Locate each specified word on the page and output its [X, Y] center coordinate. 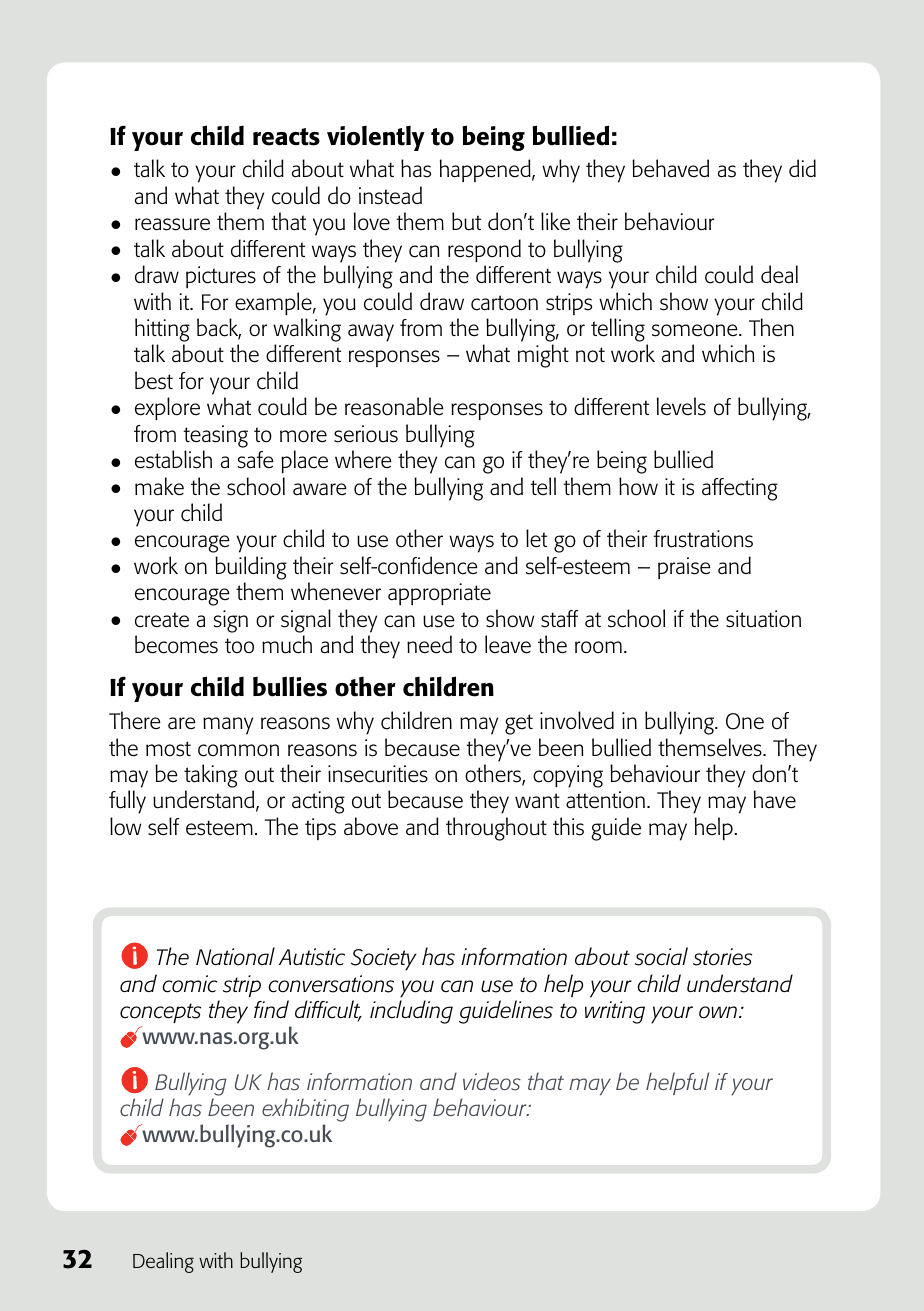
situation [763, 619]
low [125, 826]
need [429, 644]
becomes [176, 644]
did [802, 168]
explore [167, 408]
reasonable [394, 406]
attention [605, 800]
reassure [172, 224]
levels [681, 406]
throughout [496, 829]
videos [492, 1081]
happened [486, 170]
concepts [160, 1013]
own [718, 1012]
